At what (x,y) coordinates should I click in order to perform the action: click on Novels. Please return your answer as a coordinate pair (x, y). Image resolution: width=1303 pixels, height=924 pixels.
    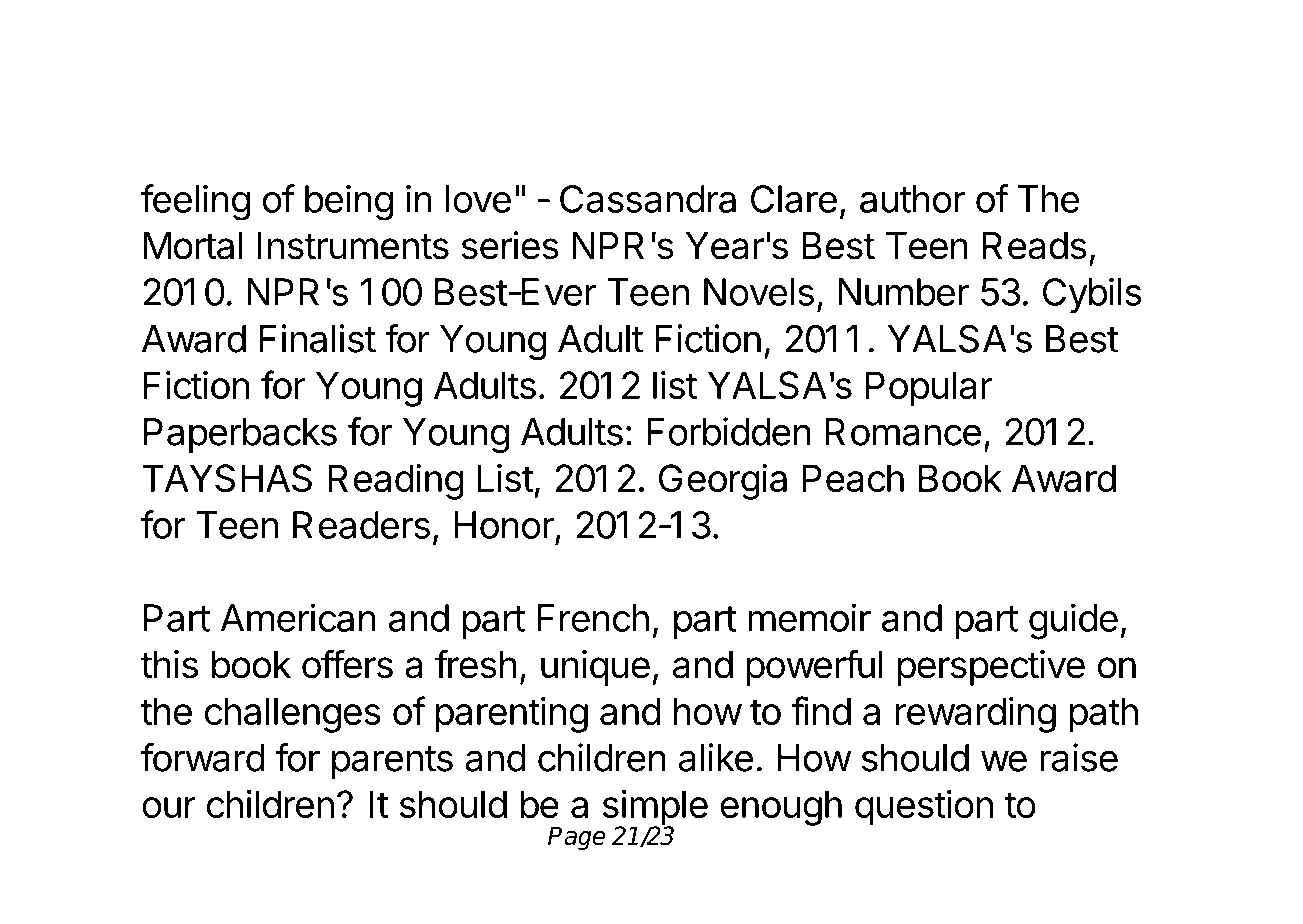
    Looking at the image, I should click on (759, 292).
